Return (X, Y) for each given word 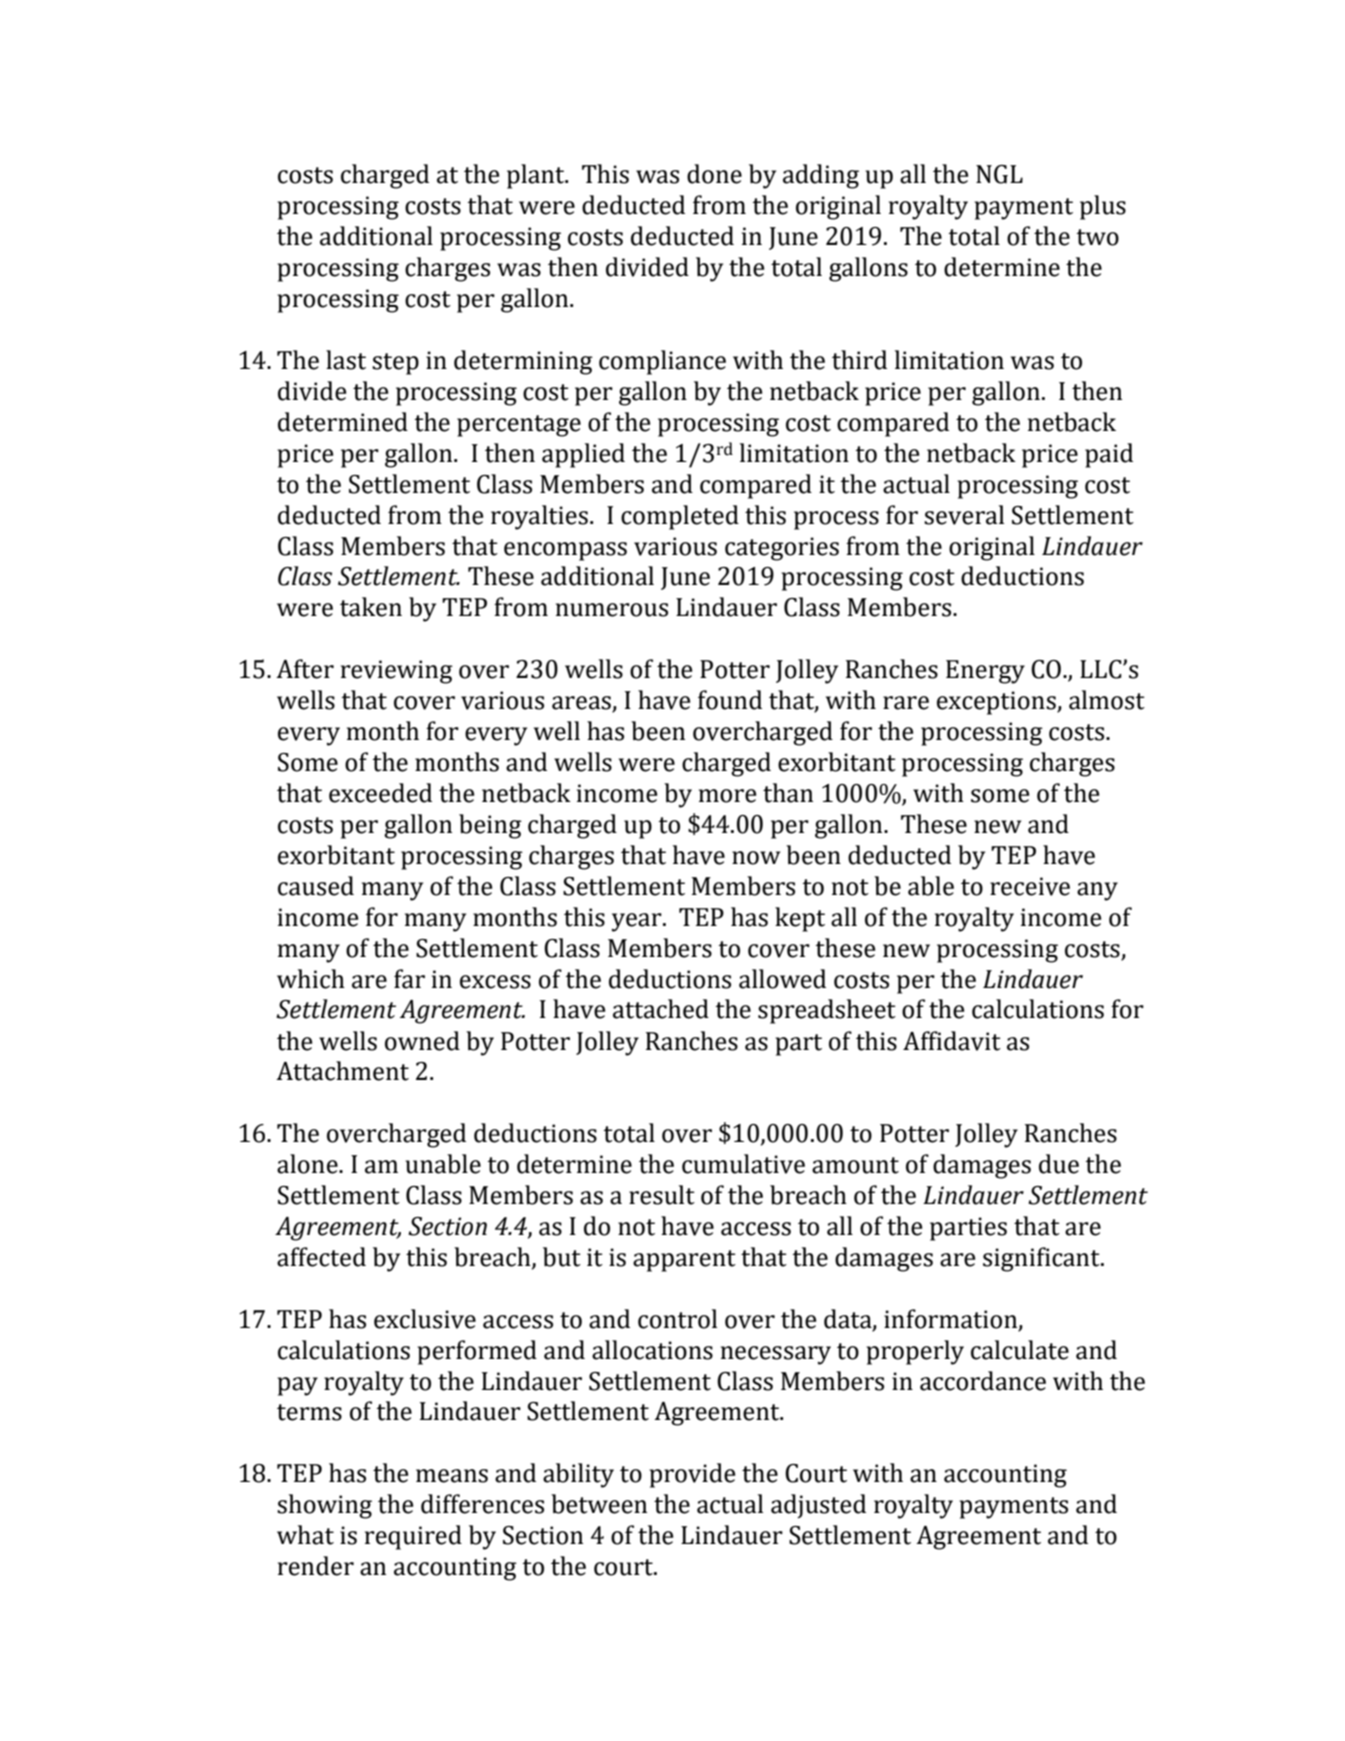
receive (1030, 886)
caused (316, 886)
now (756, 858)
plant (537, 176)
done (714, 174)
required (413, 1537)
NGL (999, 174)
